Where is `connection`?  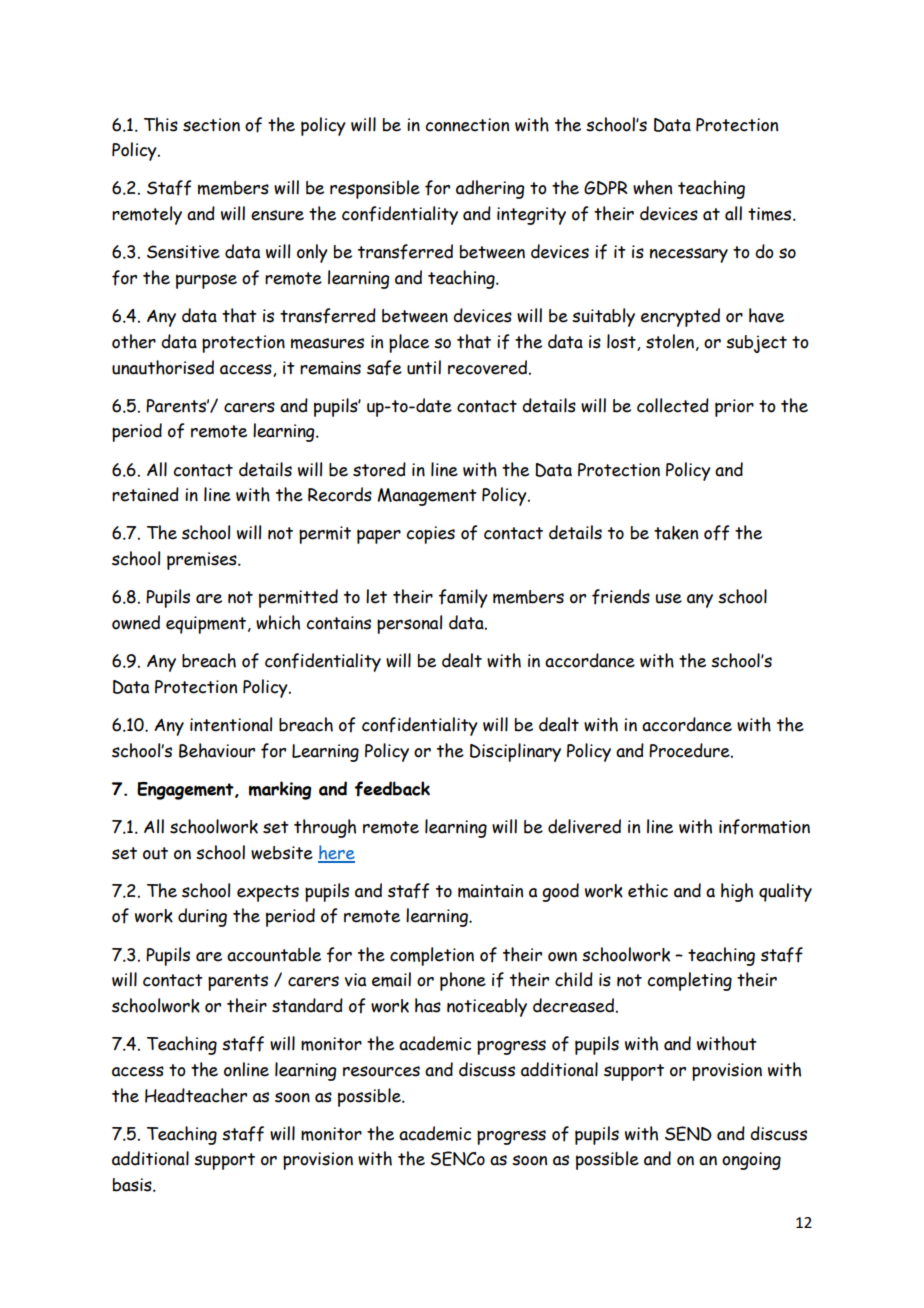
connection is located at coordinates (467, 125).
